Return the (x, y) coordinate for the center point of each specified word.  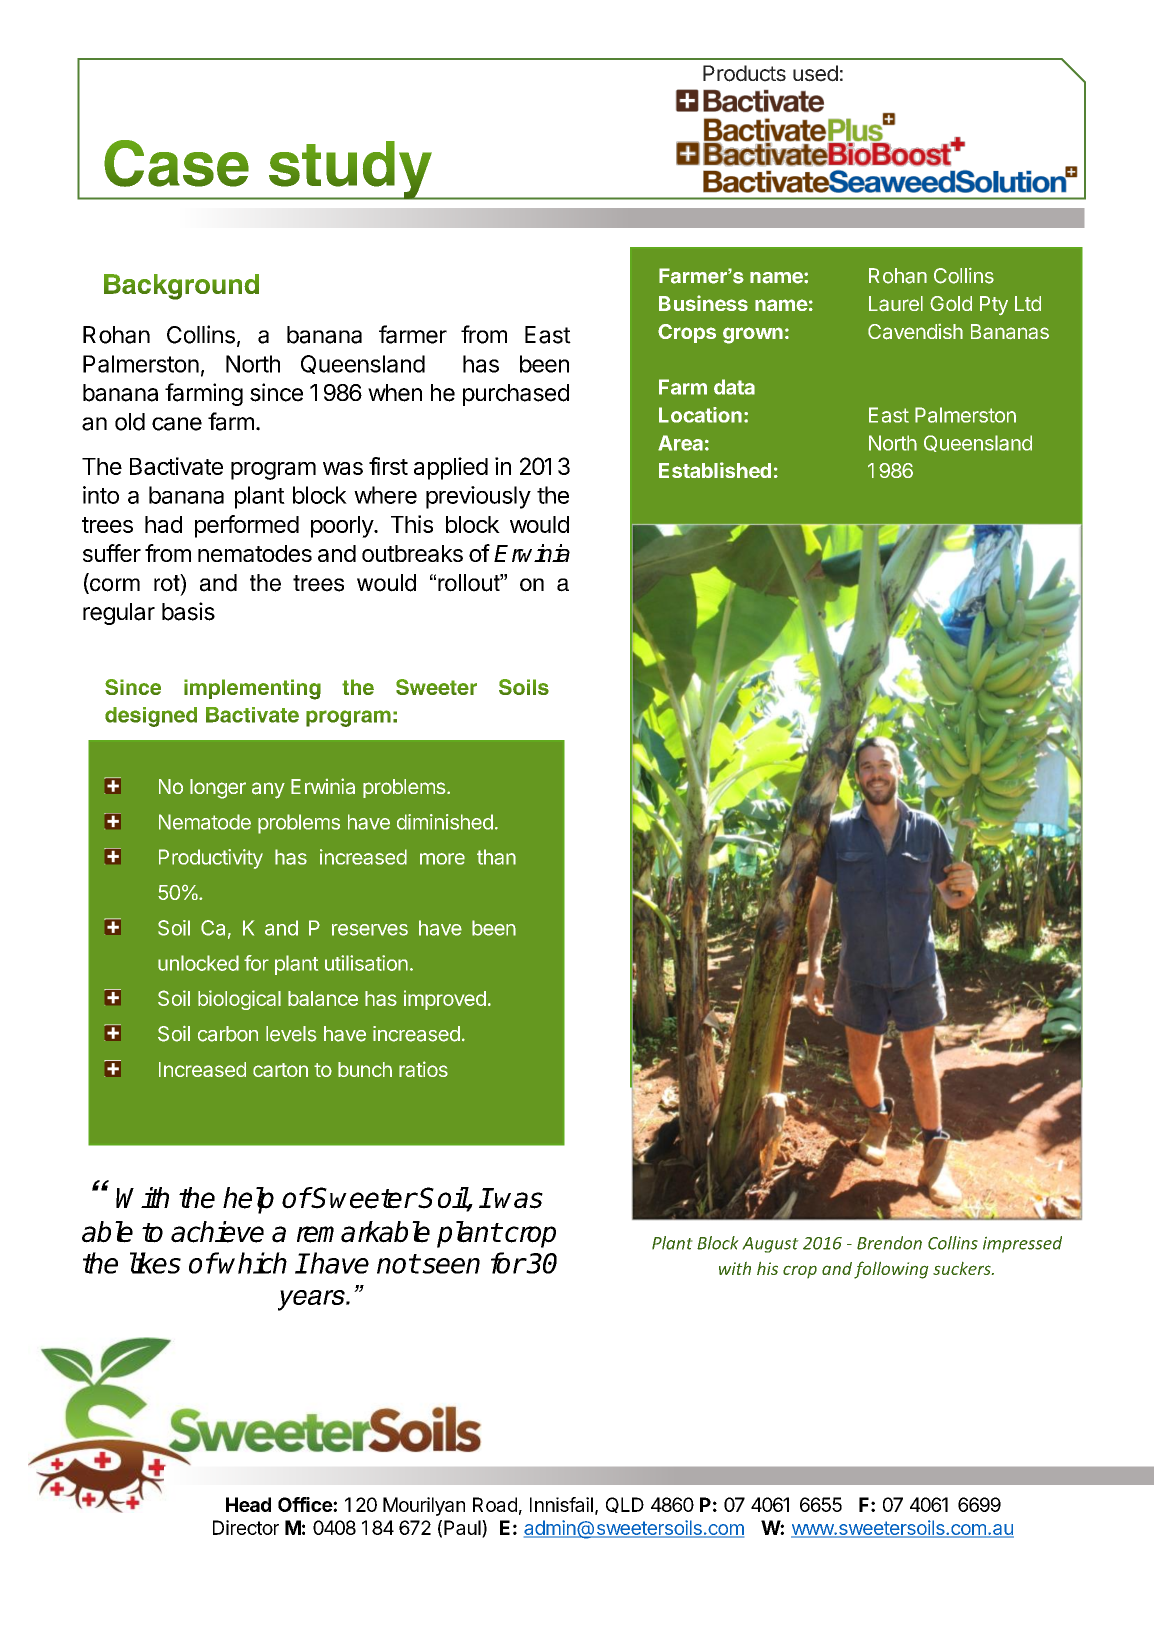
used (815, 73)
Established (715, 470)
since (276, 392)
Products (744, 73)
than (496, 857)
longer (218, 789)
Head (248, 1504)
